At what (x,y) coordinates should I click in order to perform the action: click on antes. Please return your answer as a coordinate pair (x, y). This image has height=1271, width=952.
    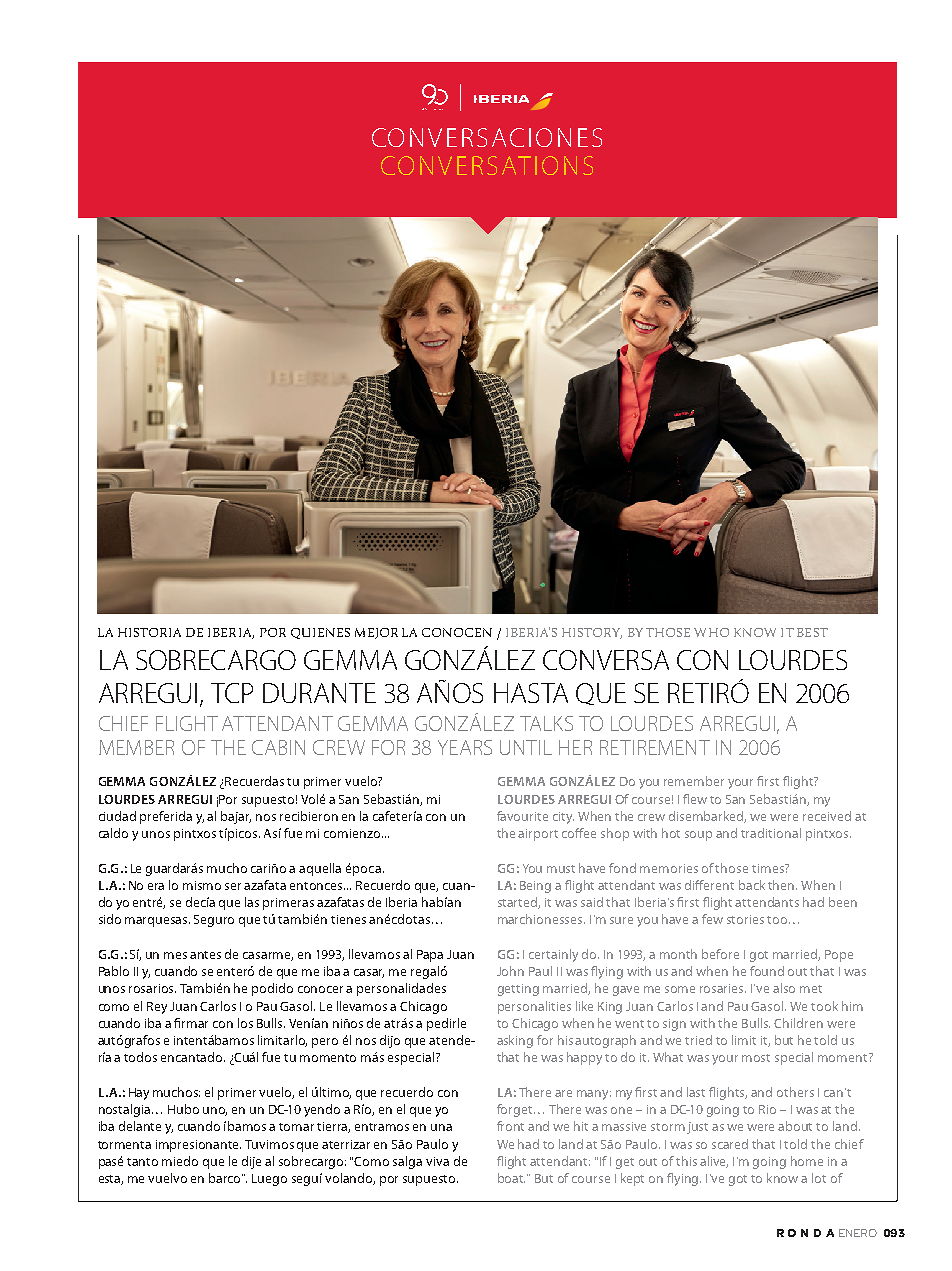
    Looking at the image, I should click on (205, 955).
